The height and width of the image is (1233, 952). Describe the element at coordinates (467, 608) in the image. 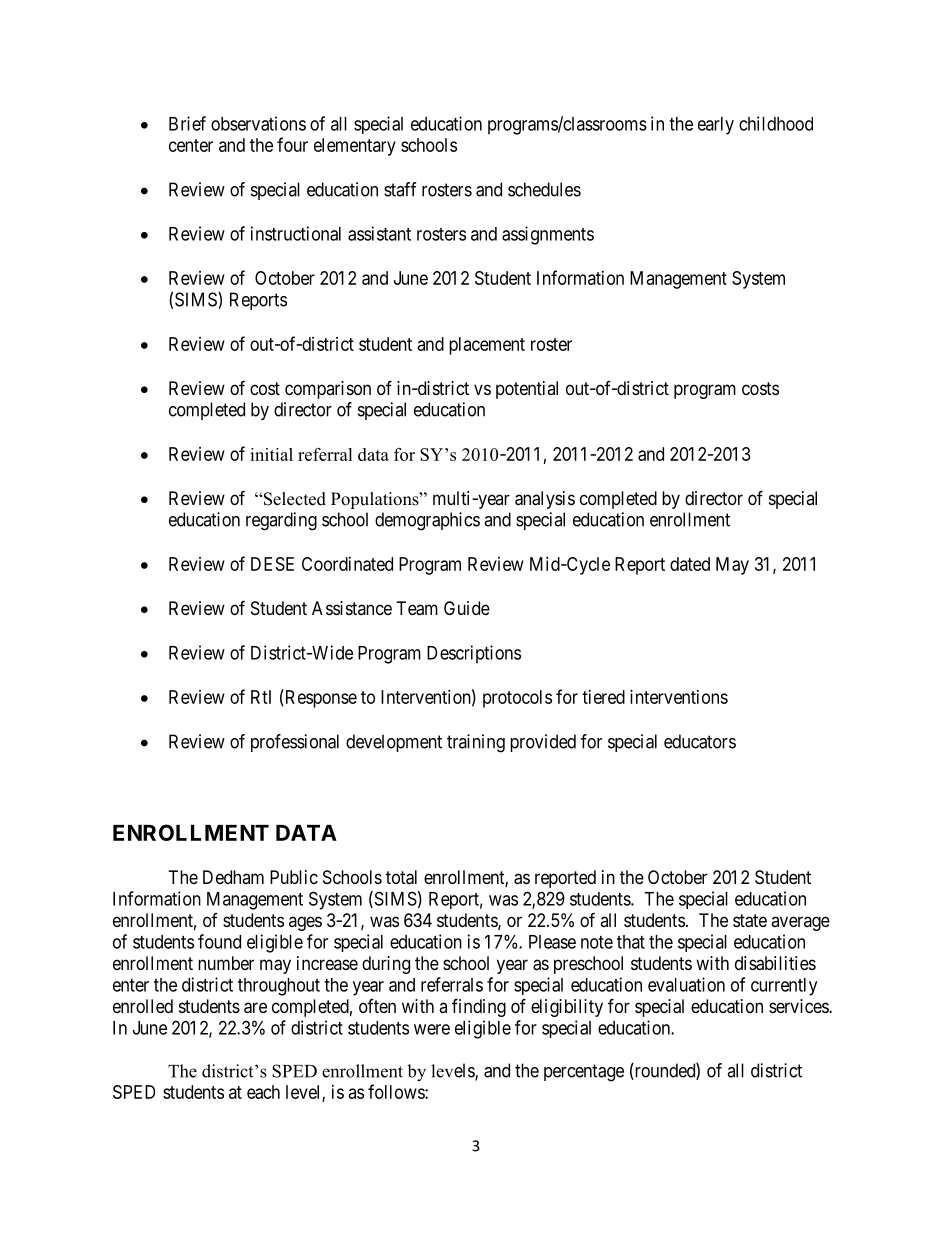

I see `Guide` at that location.
